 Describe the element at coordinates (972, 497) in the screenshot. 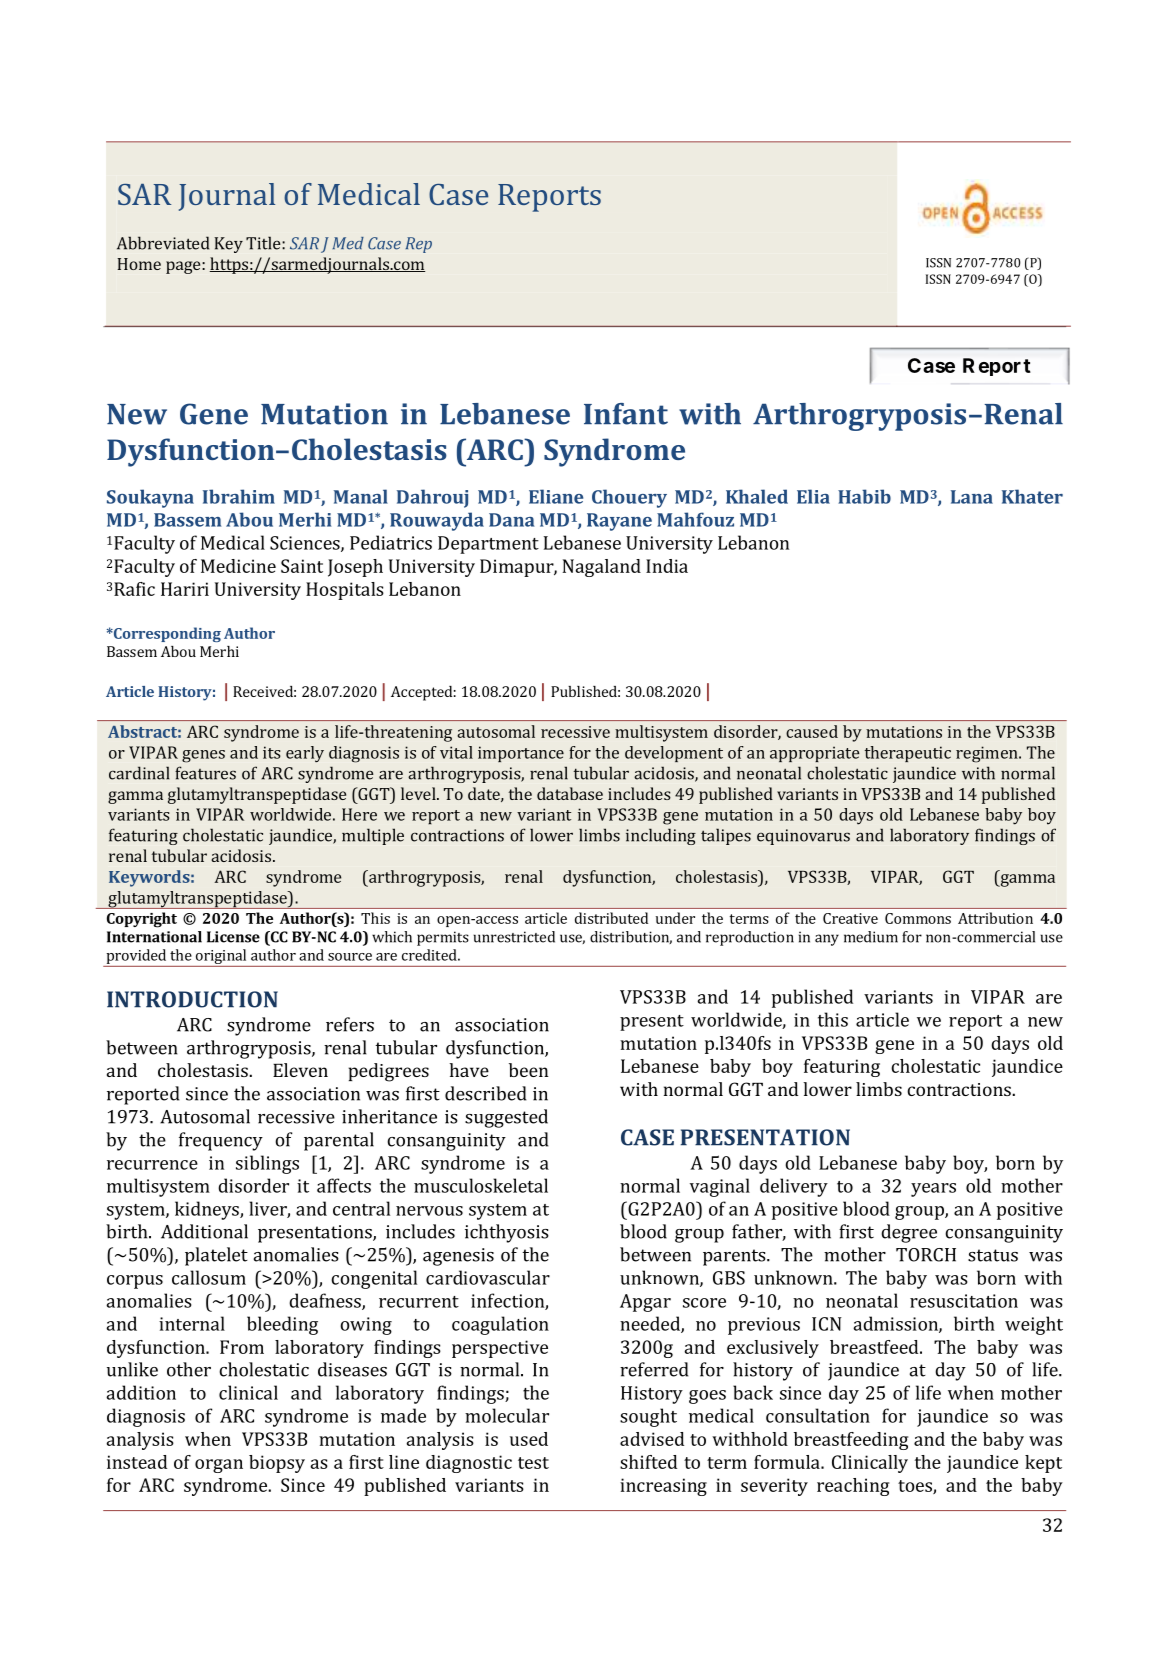

I see `Lana` at that location.
